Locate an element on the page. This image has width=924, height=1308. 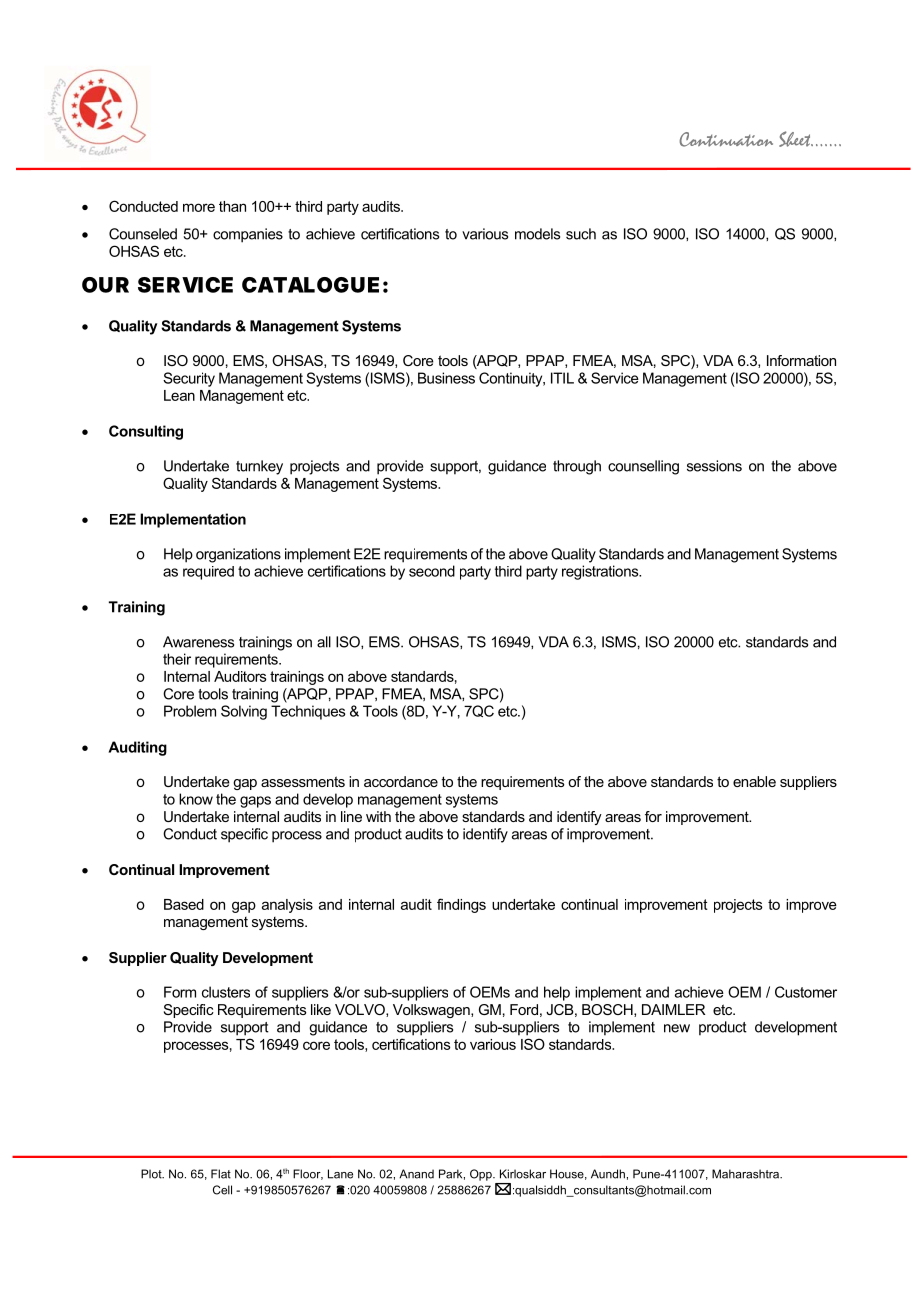
enable is located at coordinates (754, 781).
